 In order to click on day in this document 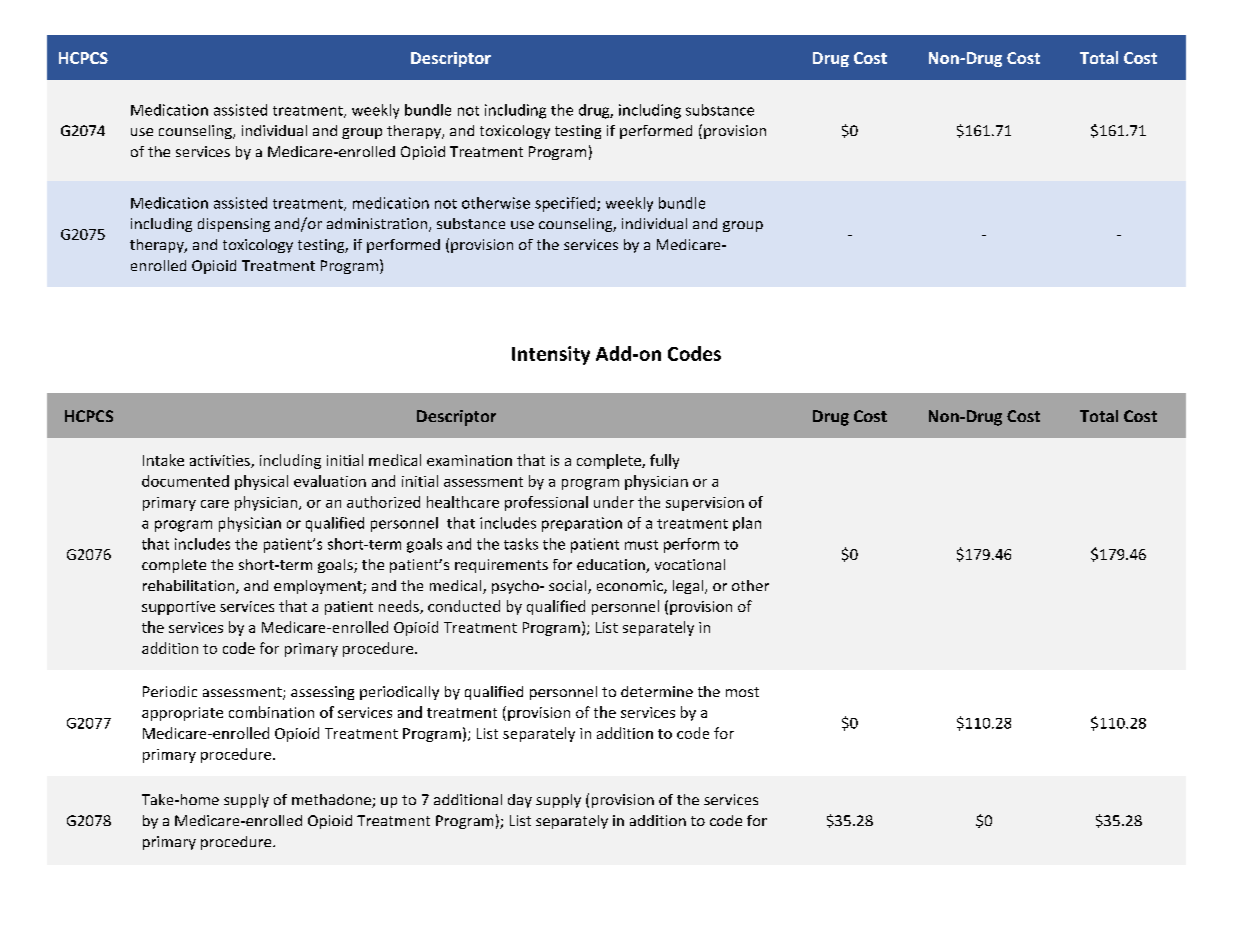, I will do `click(520, 801)`.
